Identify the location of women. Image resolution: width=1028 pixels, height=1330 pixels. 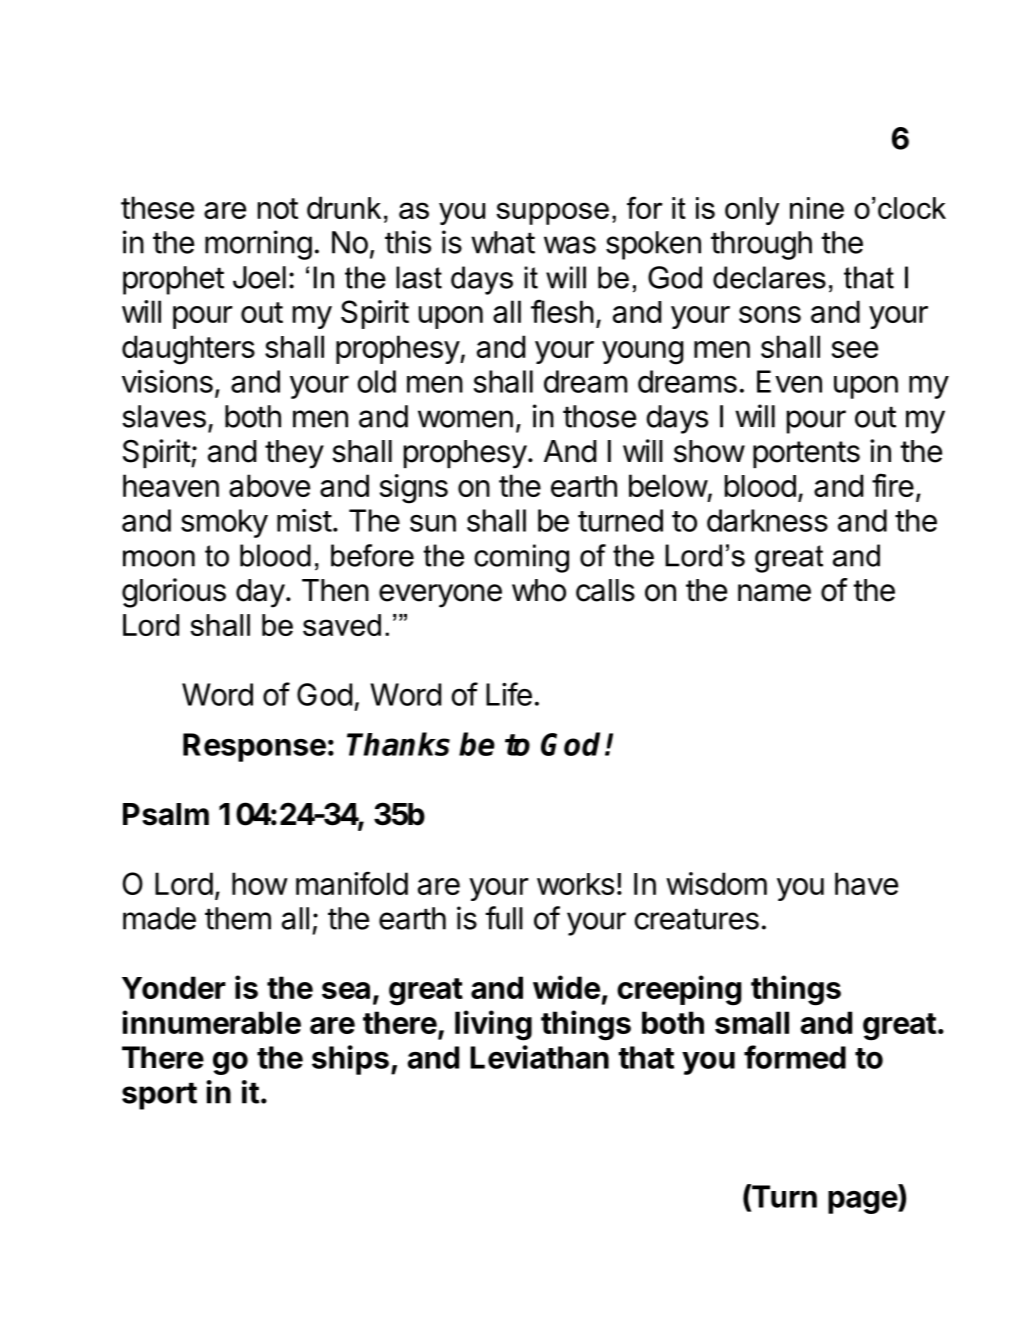
(465, 419).
